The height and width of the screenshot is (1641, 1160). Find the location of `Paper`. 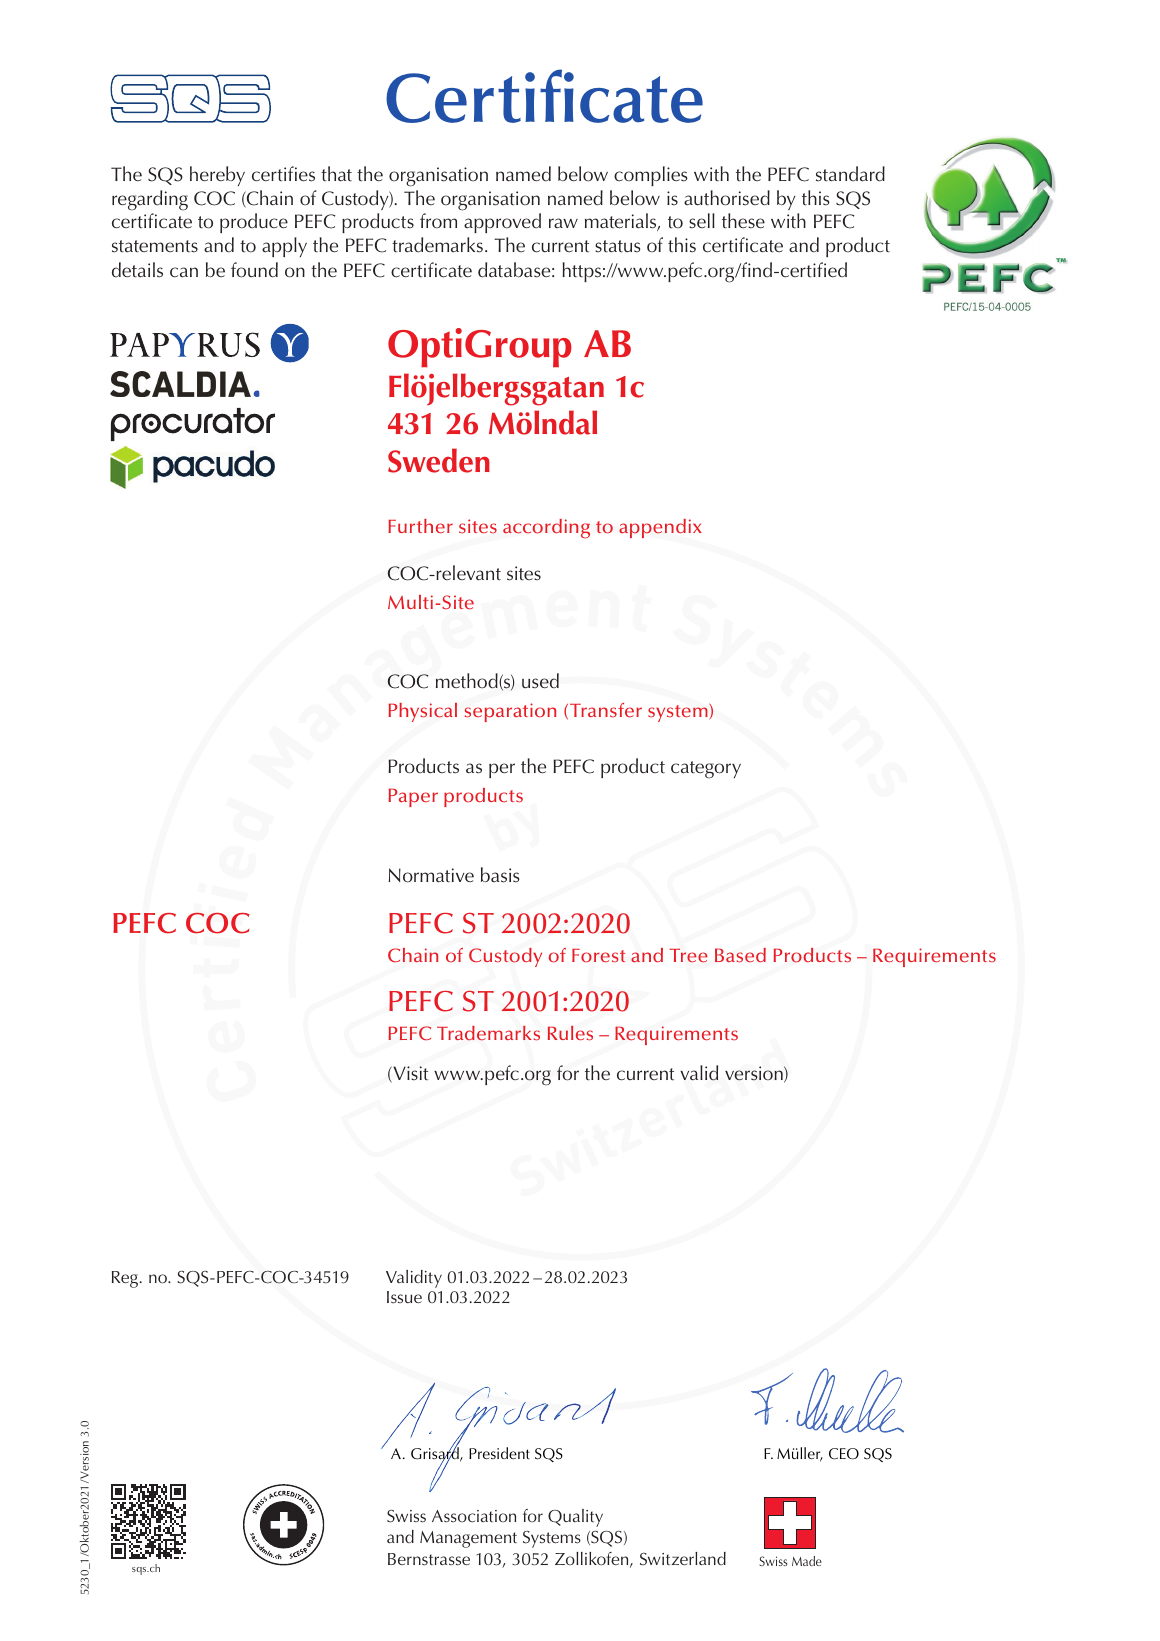

Paper is located at coordinates (413, 797).
